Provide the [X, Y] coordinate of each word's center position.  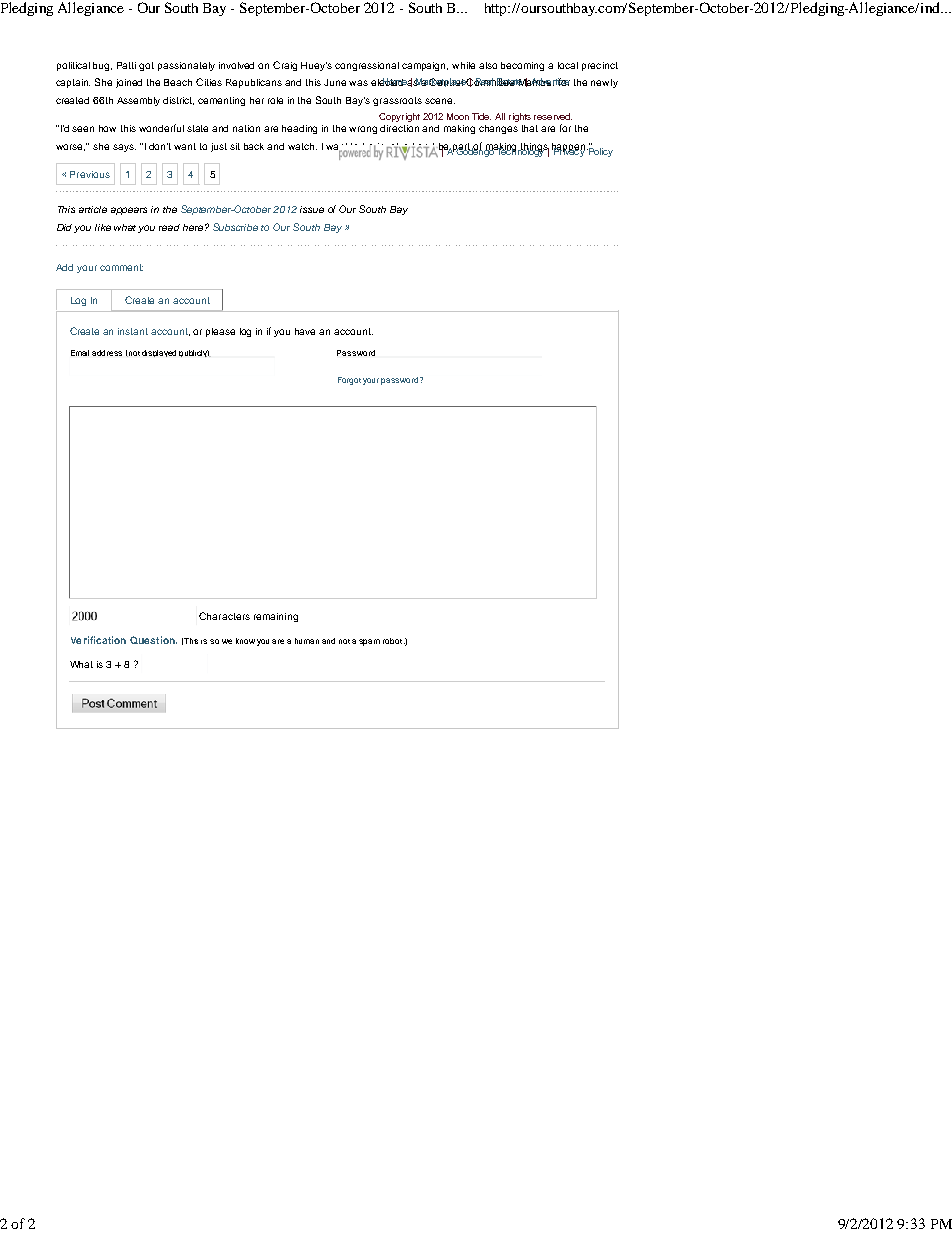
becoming [522, 66]
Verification [98, 640]
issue [312, 209]
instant [133, 331]
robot [394, 641]
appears [129, 211]
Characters [224, 616]
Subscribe [235, 227]
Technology [520, 151]
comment [121, 267]
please [220, 332]
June [335, 82]
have [305, 331]
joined [129, 83]
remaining [276, 617]
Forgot [349, 381]
